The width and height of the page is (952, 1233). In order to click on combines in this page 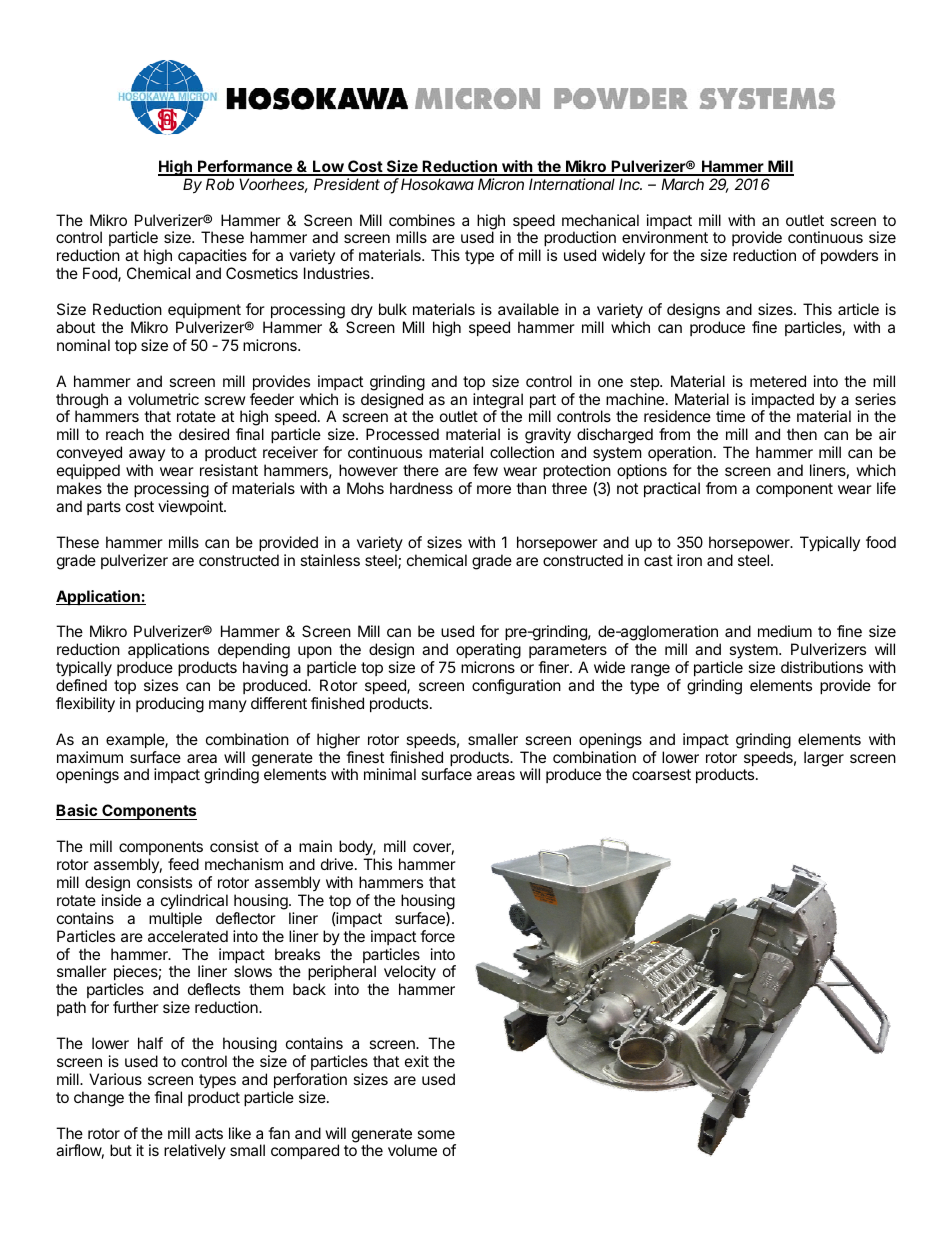, I will do `click(422, 220)`.
